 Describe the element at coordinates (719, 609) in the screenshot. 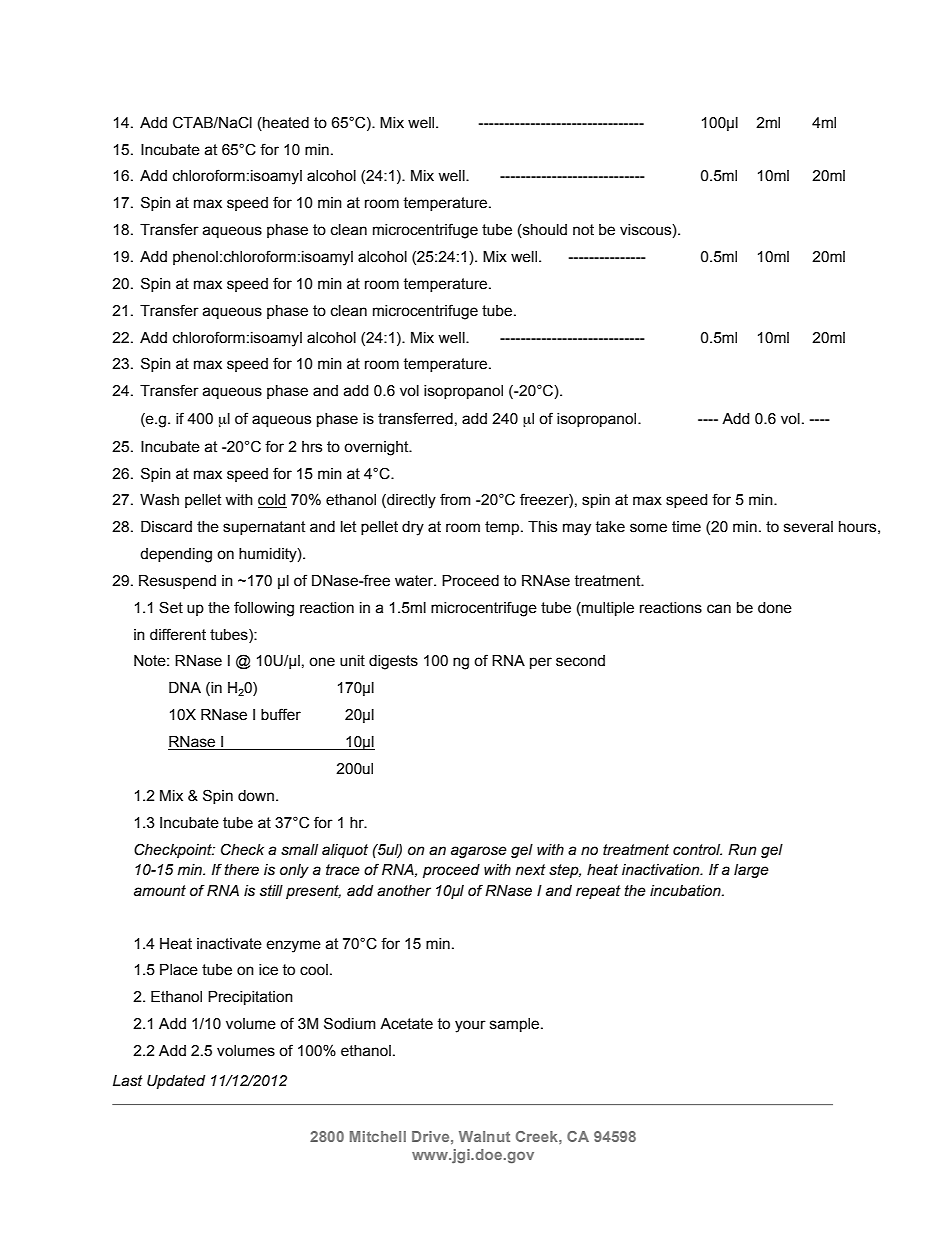

I see `can` at that location.
